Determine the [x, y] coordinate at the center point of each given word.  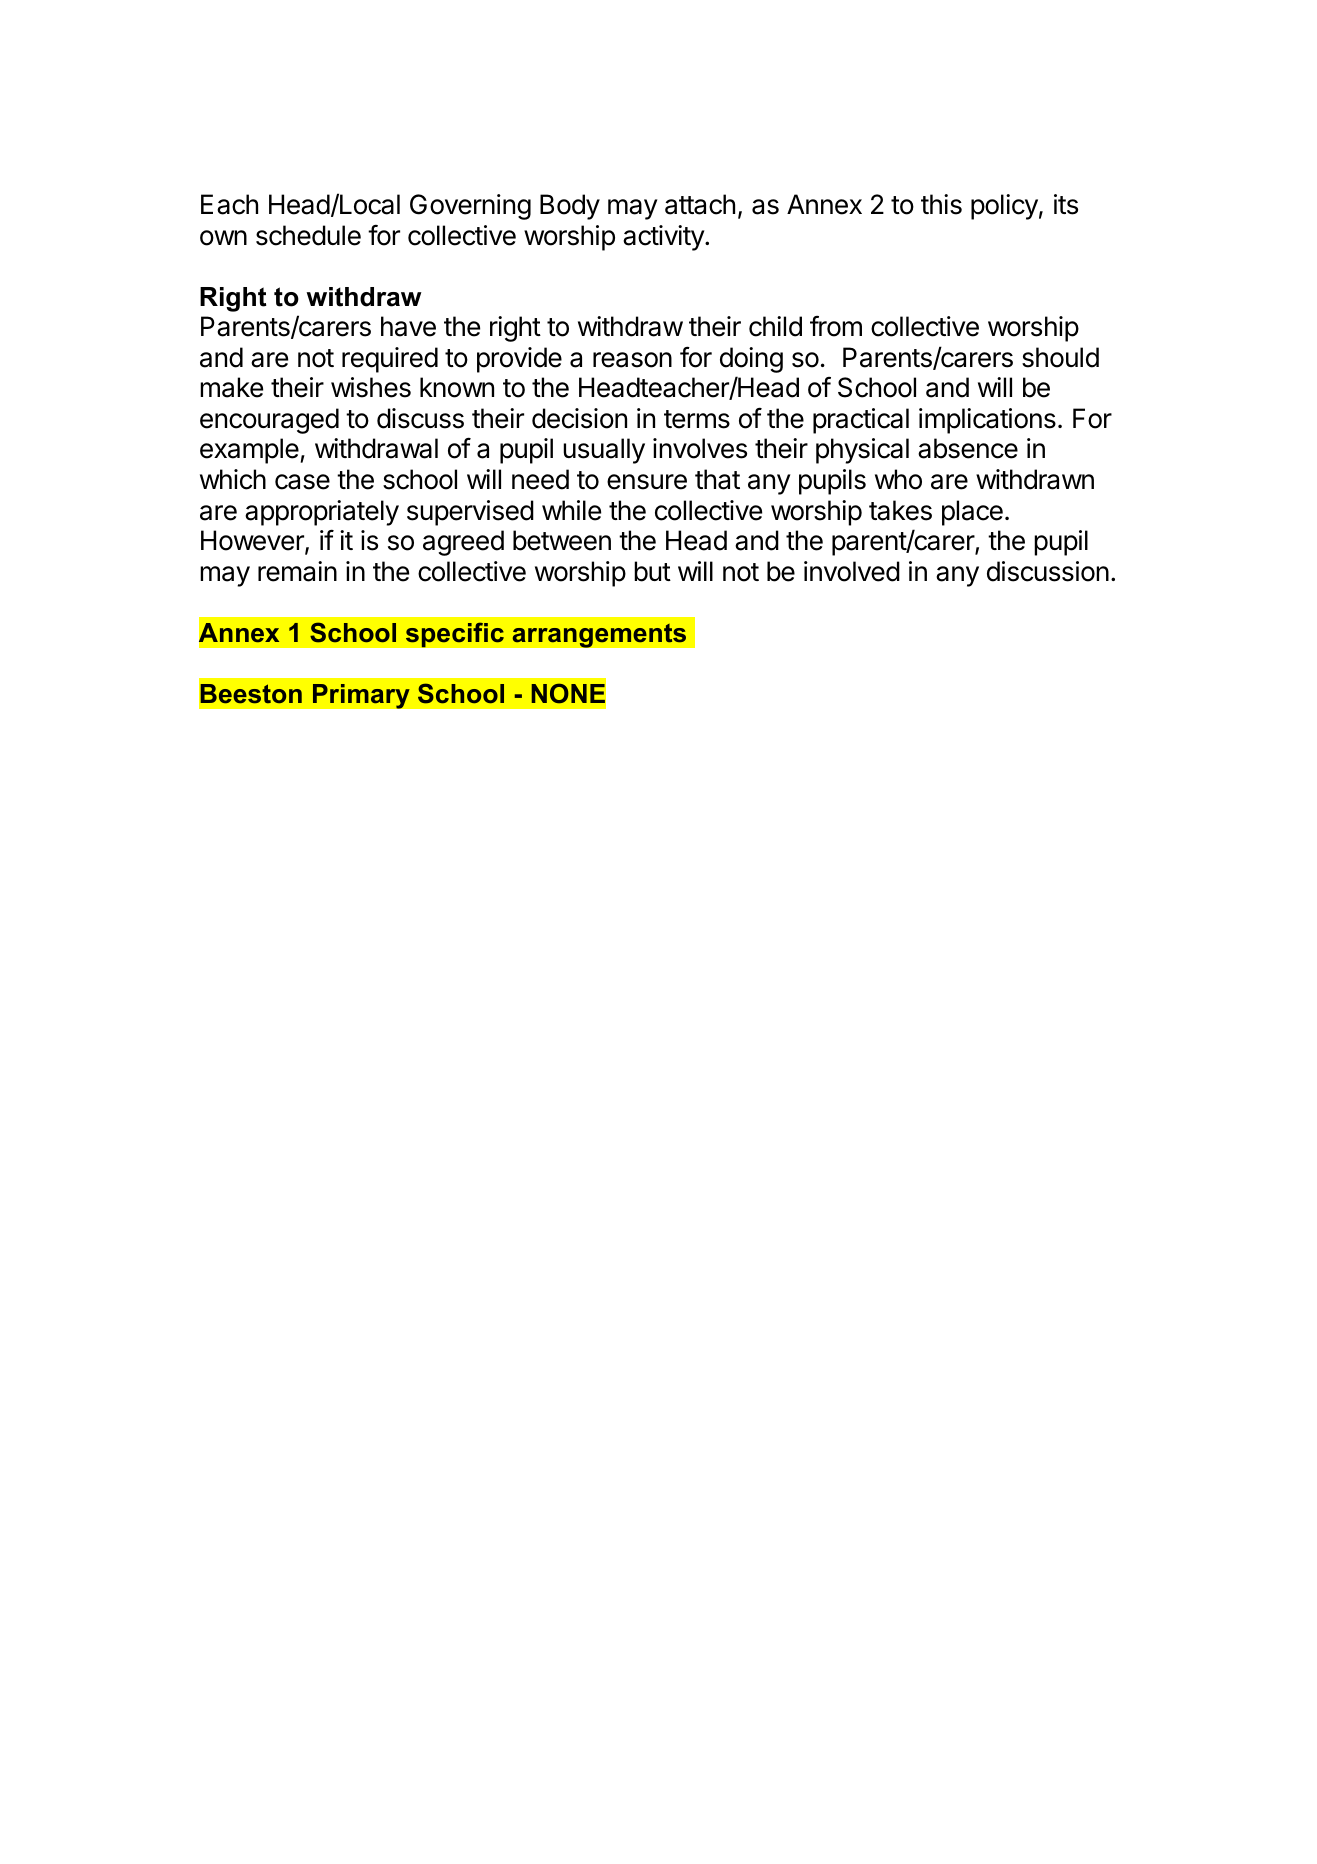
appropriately [322, 513]
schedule [308, 235]
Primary [361, 696]
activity [664, 238]
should [1060, 357]
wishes [371, 387]
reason [632, 360]
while [571, 510]
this [941, 204]
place [972, 513]
